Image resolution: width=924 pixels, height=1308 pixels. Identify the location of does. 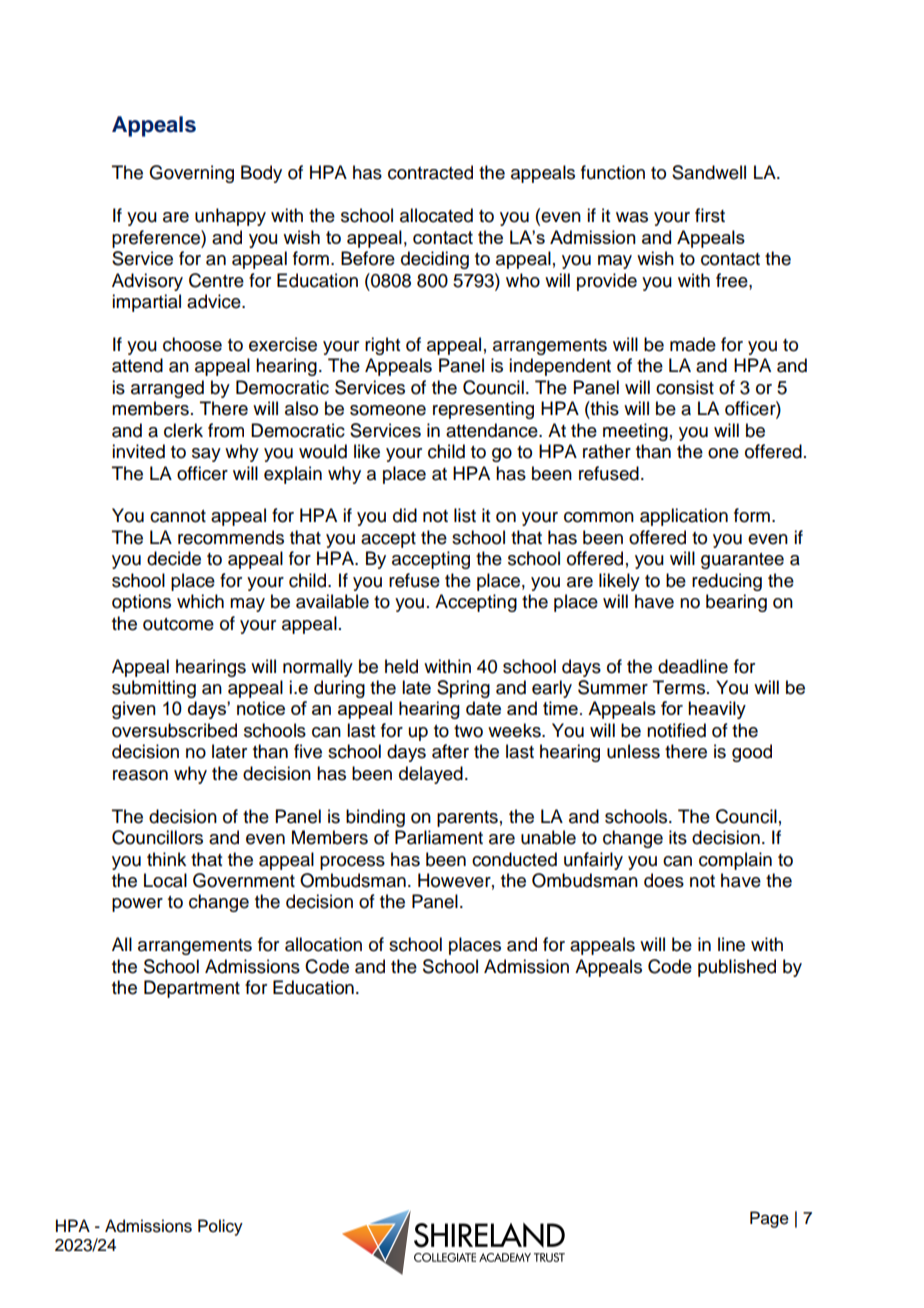
(664, 880).
